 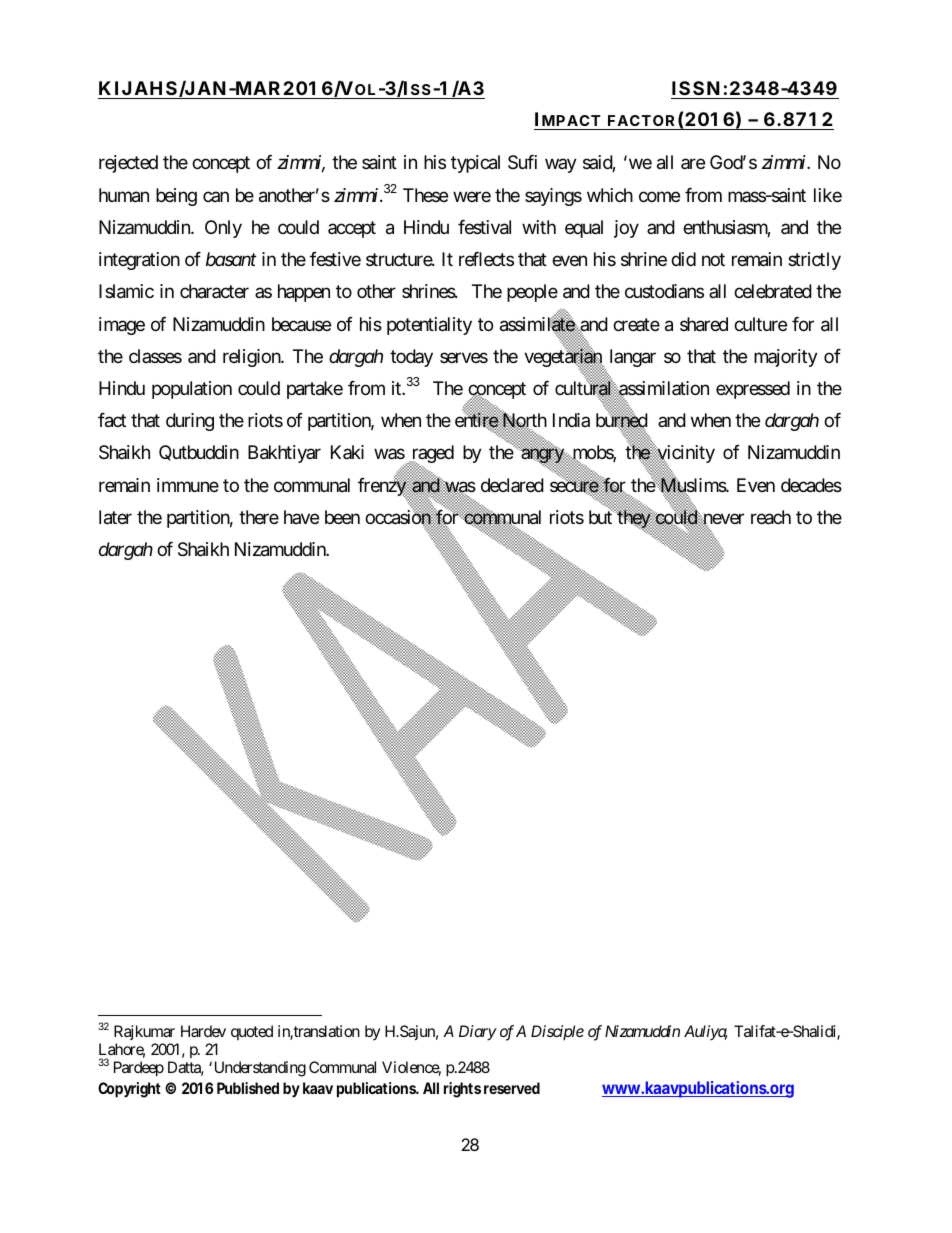 What do you see at coordinates (659, 196) in the page?
I see `come` at bounding box center [659, 196].
